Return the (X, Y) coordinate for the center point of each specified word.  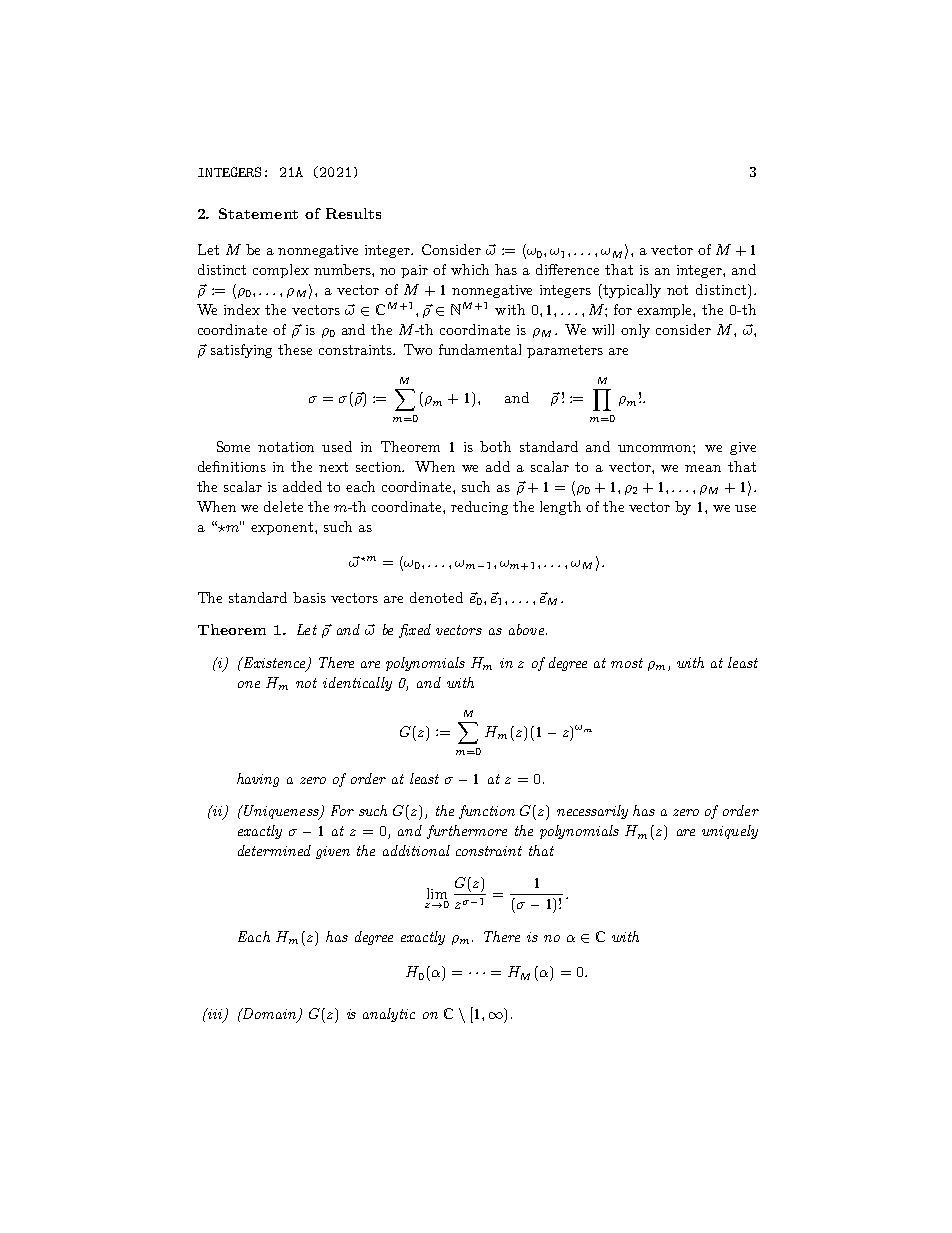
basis (309, 597)
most (627, 663)
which (470, 269)
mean (703, 468)
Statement (258, 213)
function (487, 812)
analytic (389, 1015)
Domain (270, 1015)
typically (632, 291)
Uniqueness (282, 812)
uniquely (730, 832)
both (495, 446)
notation (286, 447)
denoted (436, 597)
